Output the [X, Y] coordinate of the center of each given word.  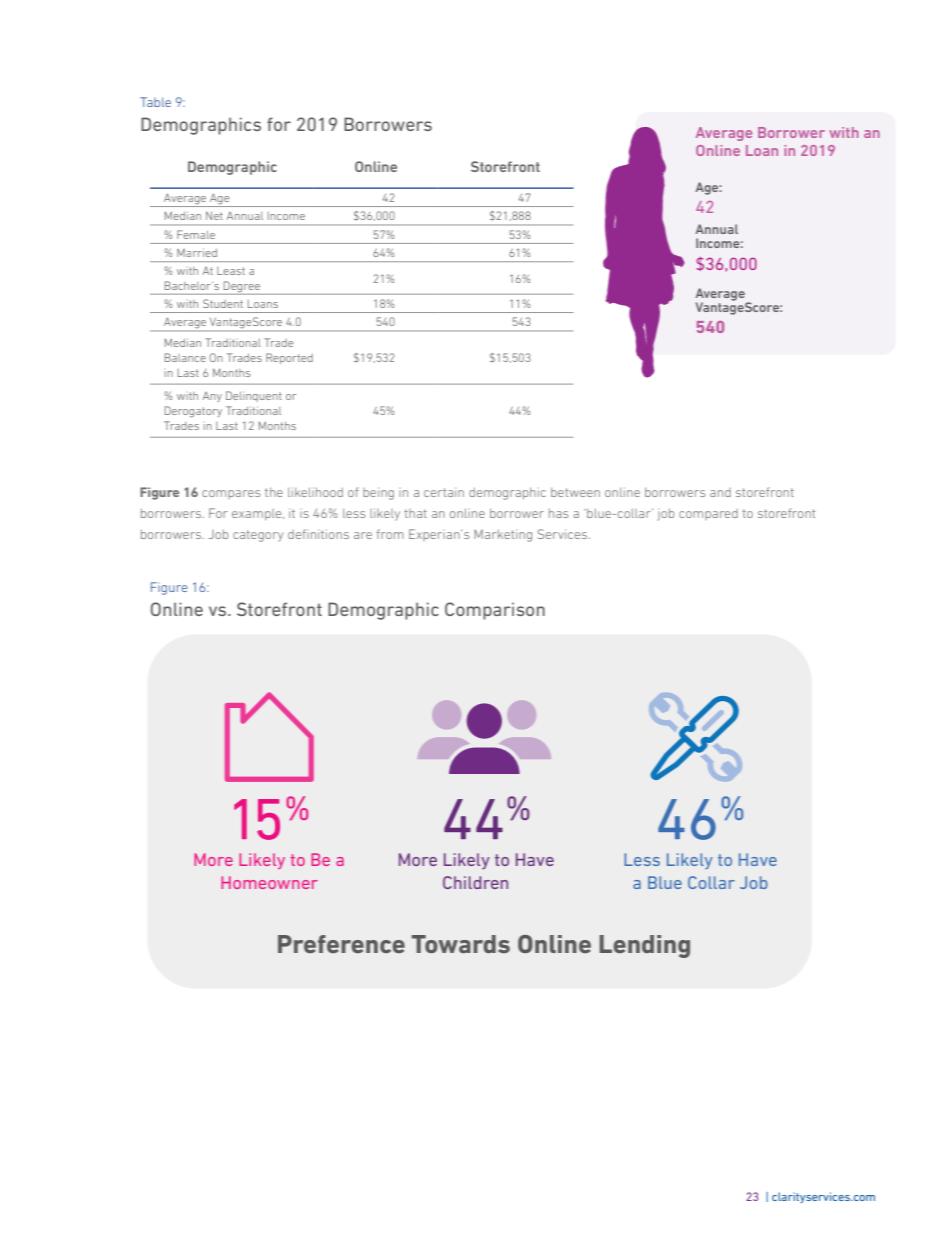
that [416, 513]
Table [155, 102]
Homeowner [269, 882]
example [258, 514]
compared [708, 514]
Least [231, 271]
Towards [461, 944]
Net [214, 215]
